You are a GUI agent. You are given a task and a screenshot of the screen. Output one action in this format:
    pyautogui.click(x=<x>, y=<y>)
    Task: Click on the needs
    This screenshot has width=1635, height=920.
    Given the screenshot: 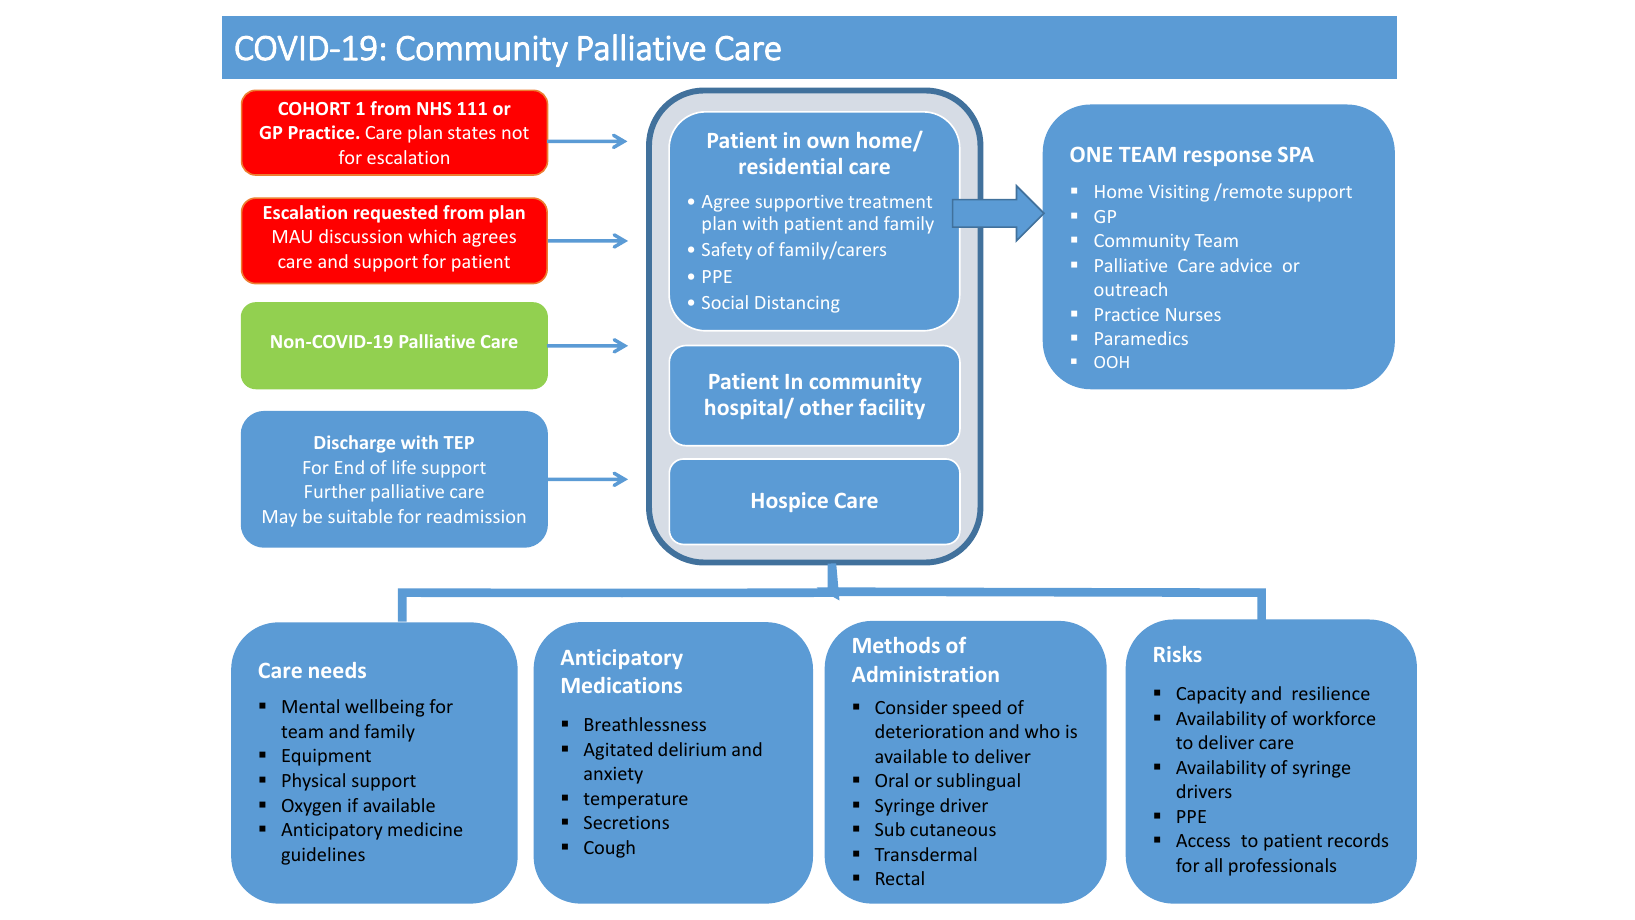 What is the action you would take?
    pyautogui.click(x=337, y=670)
